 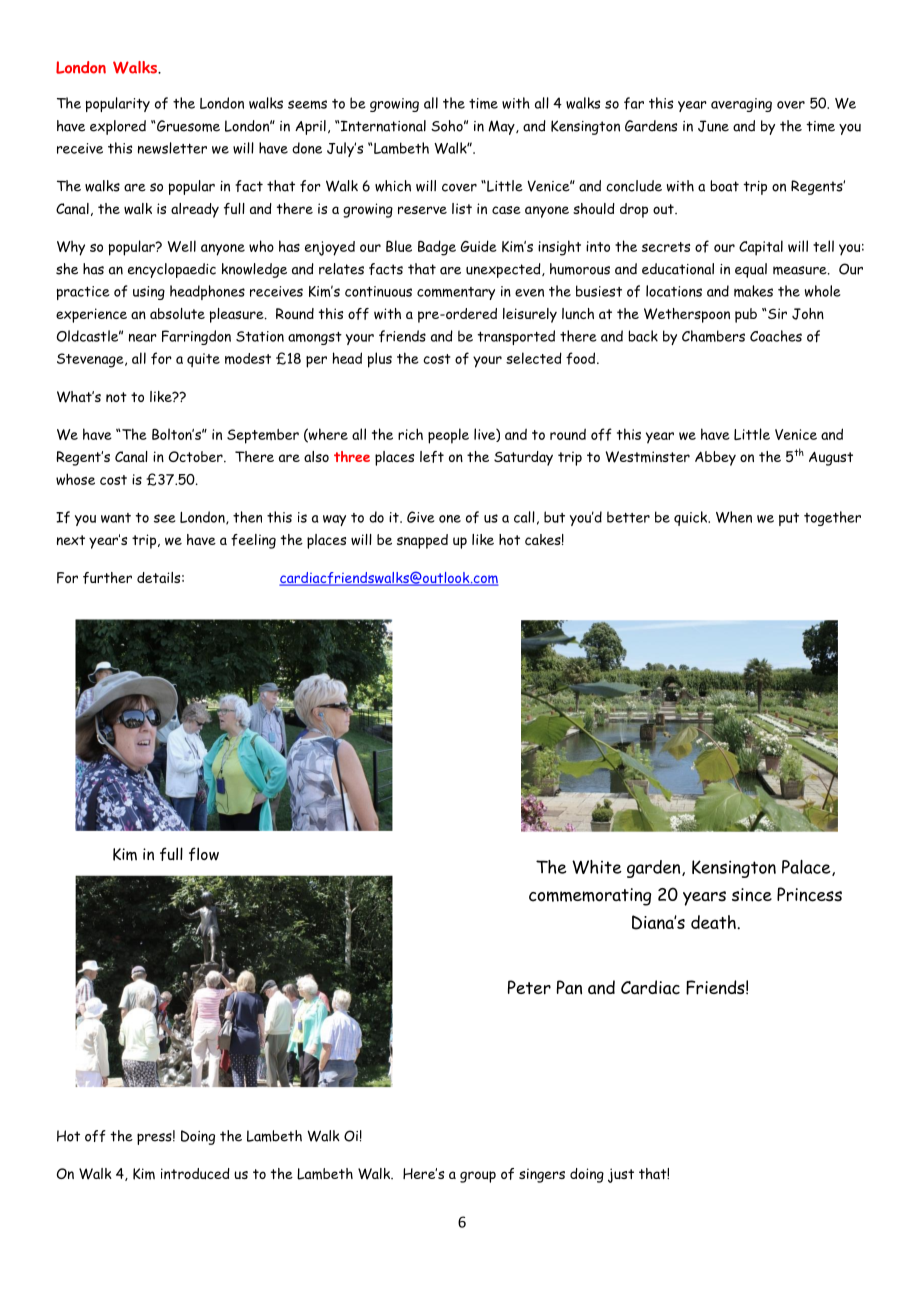 What do you see at coordinates (621, 1175) in the screenshot?
I see `just` at bounding box center [621, 1175].
